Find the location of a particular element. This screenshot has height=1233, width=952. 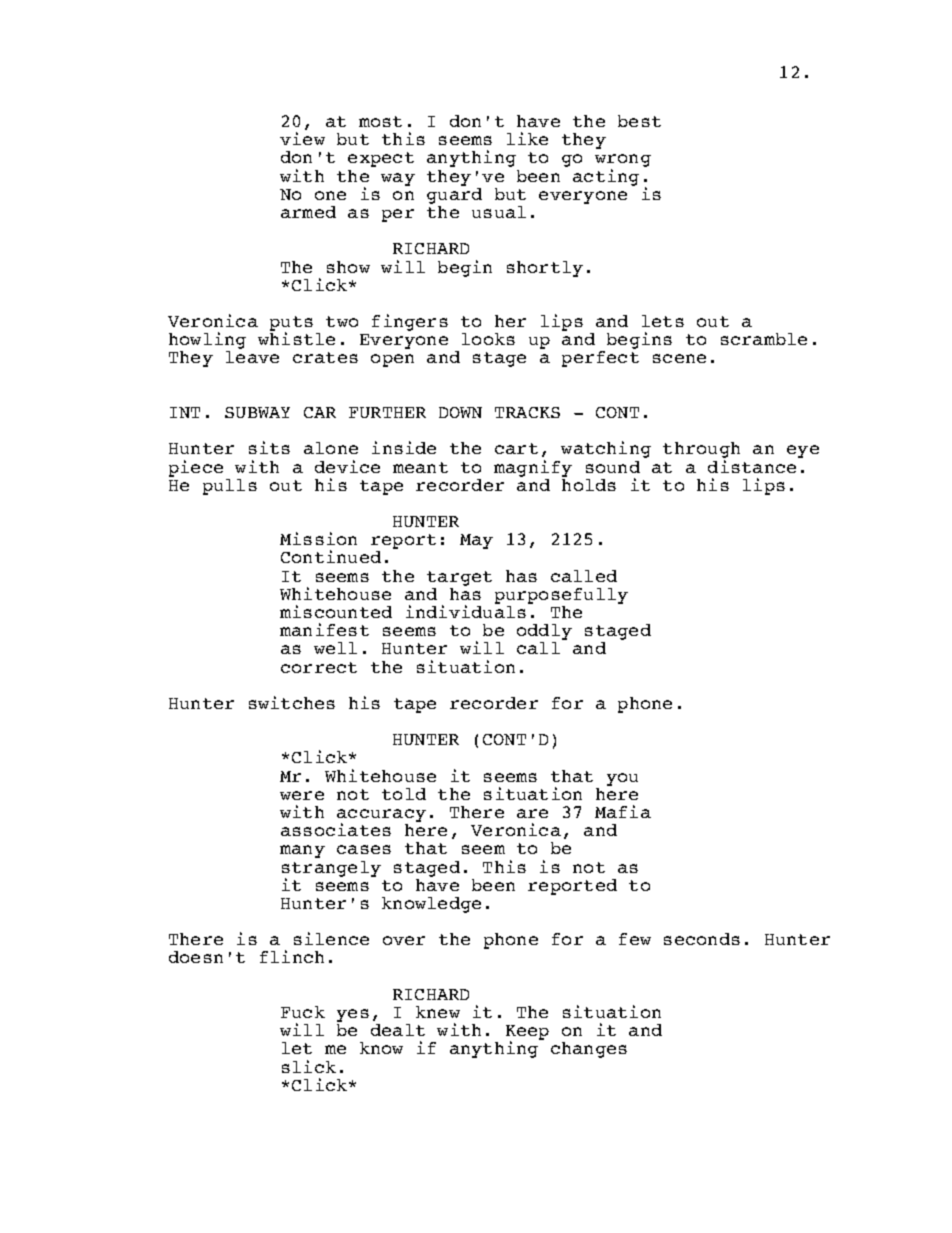

miscounted is located at coordinates (336, 611).
